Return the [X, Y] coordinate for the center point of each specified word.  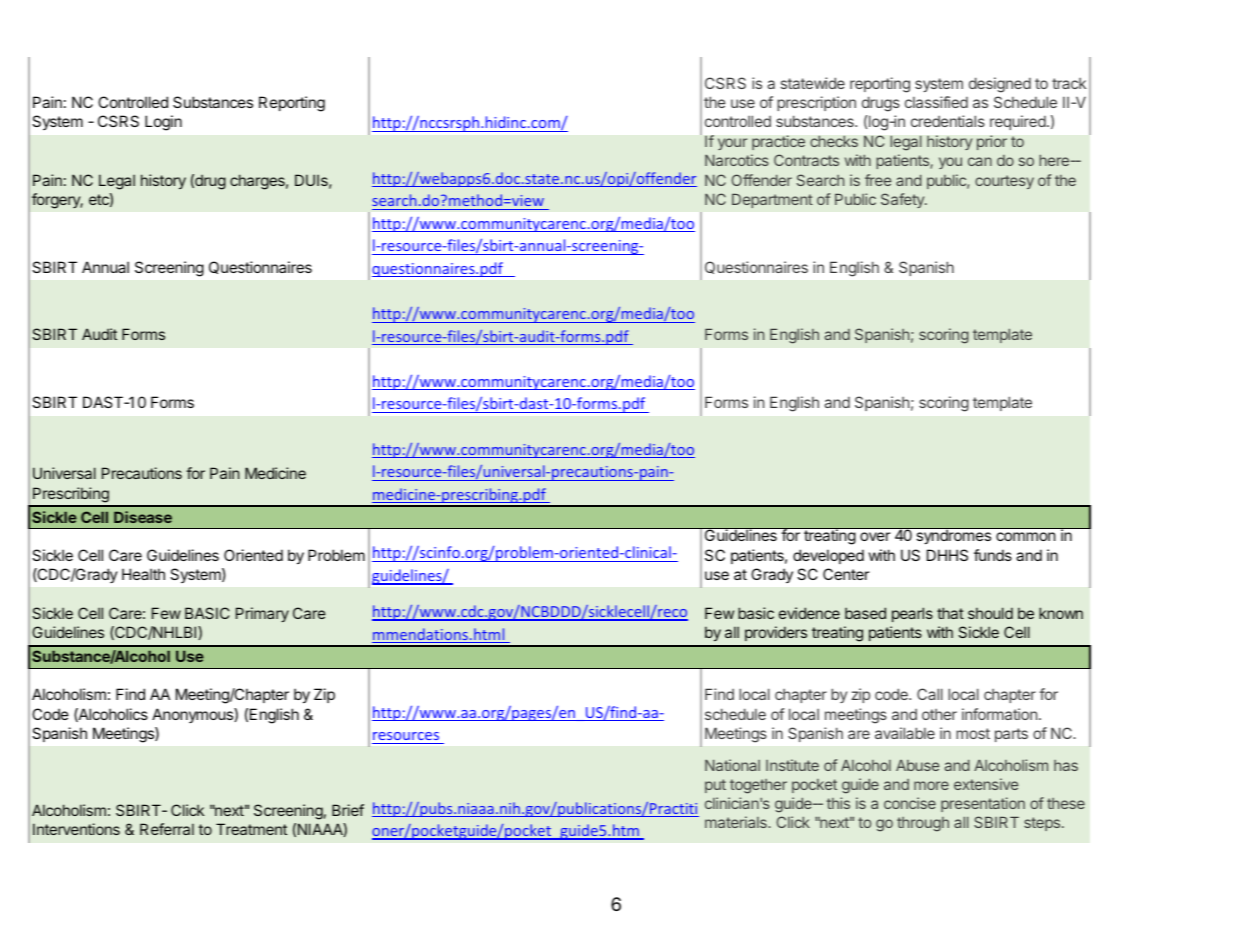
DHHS [947, 555]
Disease [143, 517]
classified [936, 102]
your [732, 144]
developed [828, 556]
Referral [167, 829]
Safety [903, 200]
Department [772, 201]
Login [163, 123]
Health [143, 574]
